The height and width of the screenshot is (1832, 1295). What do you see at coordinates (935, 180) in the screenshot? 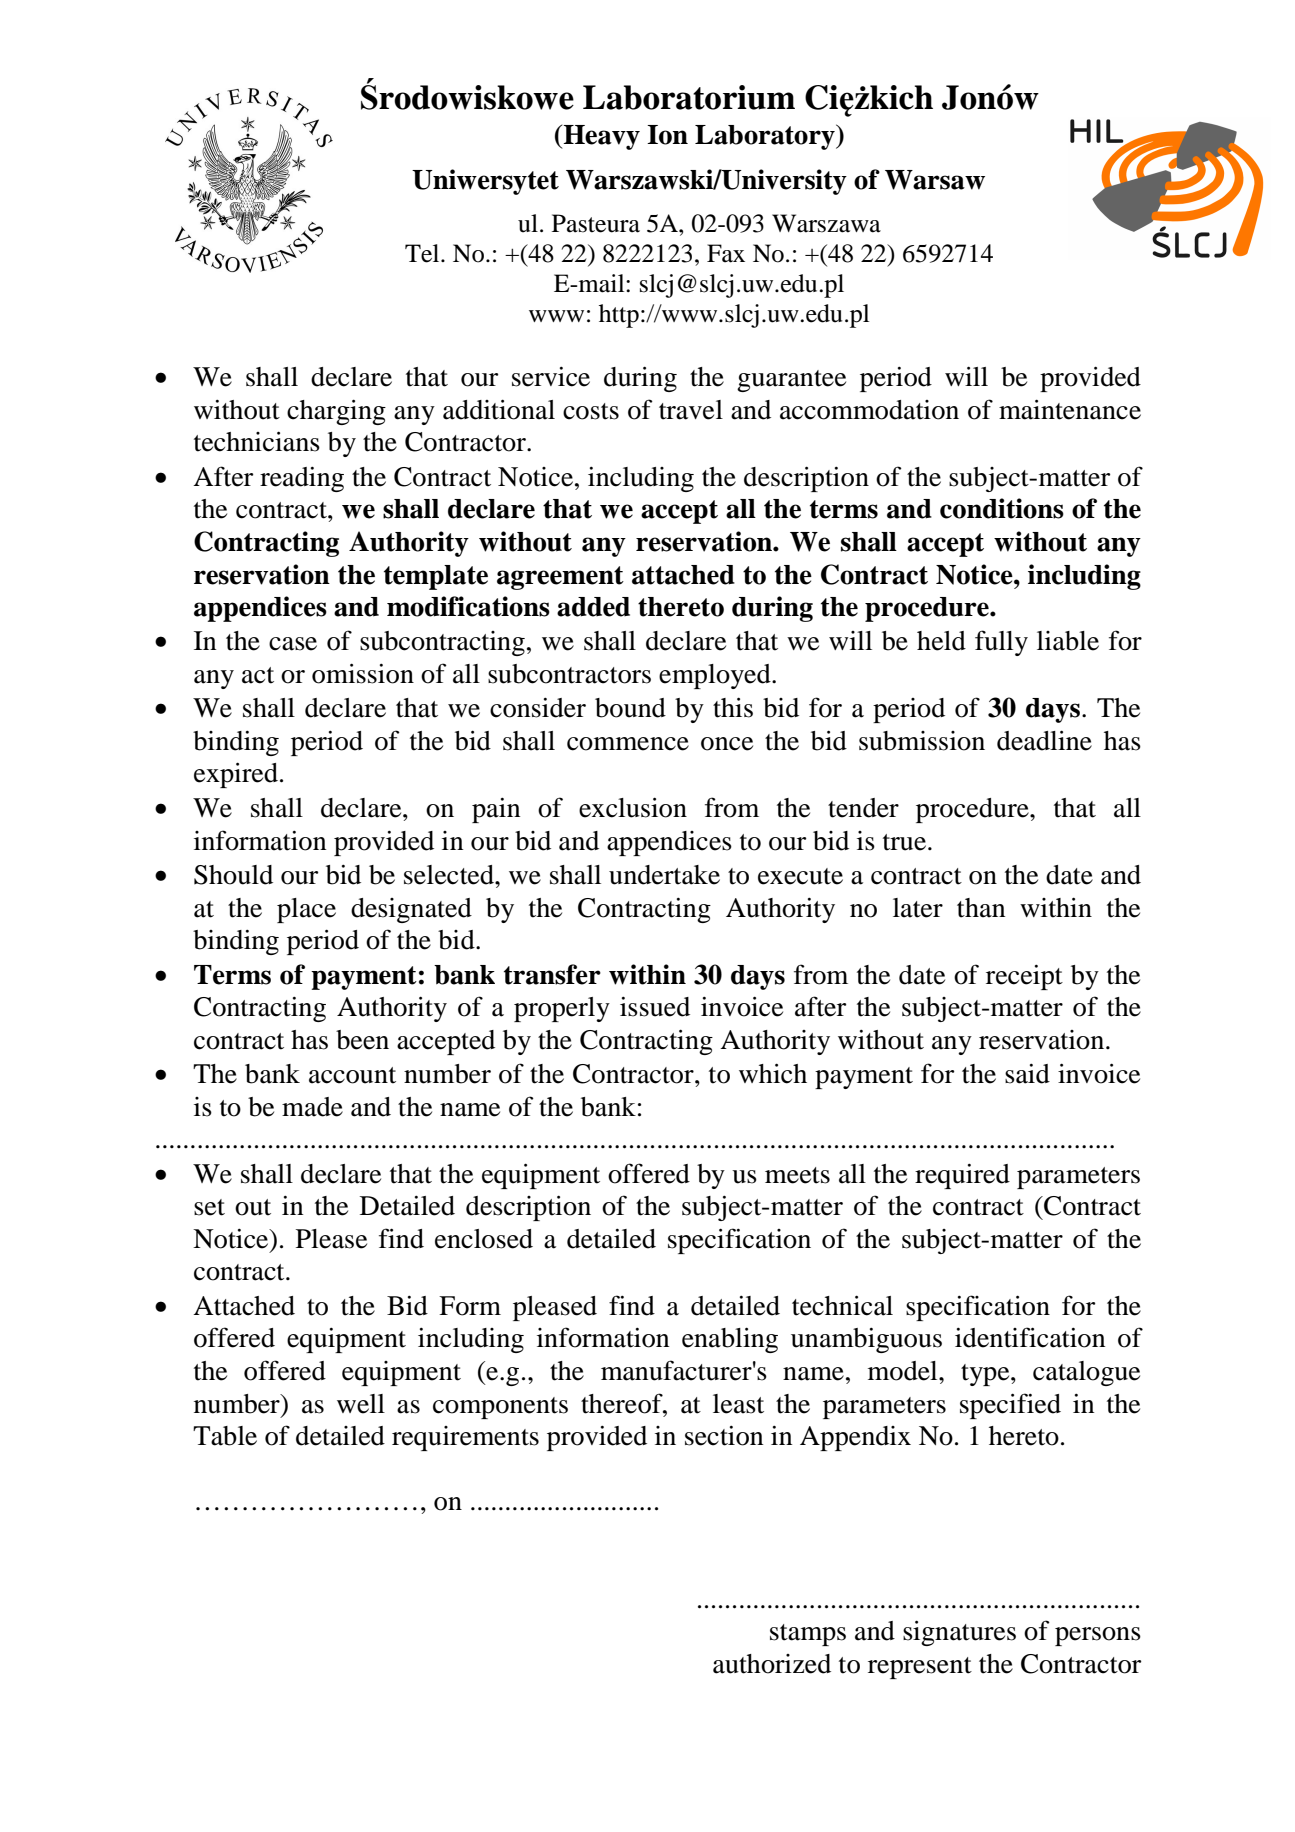
I see `Warsaw` at bounding box center [935, 180].
